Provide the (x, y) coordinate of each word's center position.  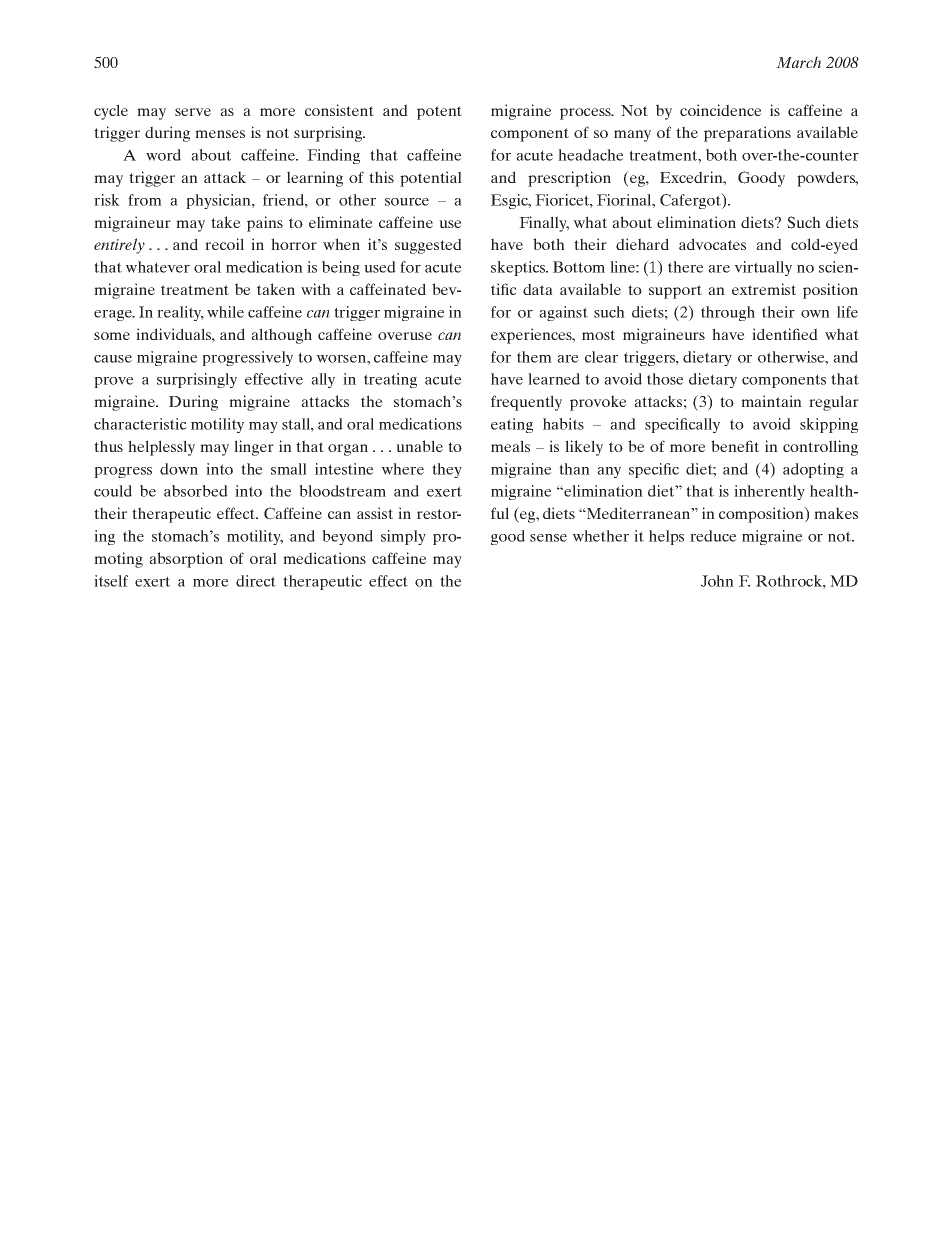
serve (193, 112)
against (563, 313)
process (586, 114)
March (798, 62)
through (728, 313)
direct (256, 581)
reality (180, 313)
